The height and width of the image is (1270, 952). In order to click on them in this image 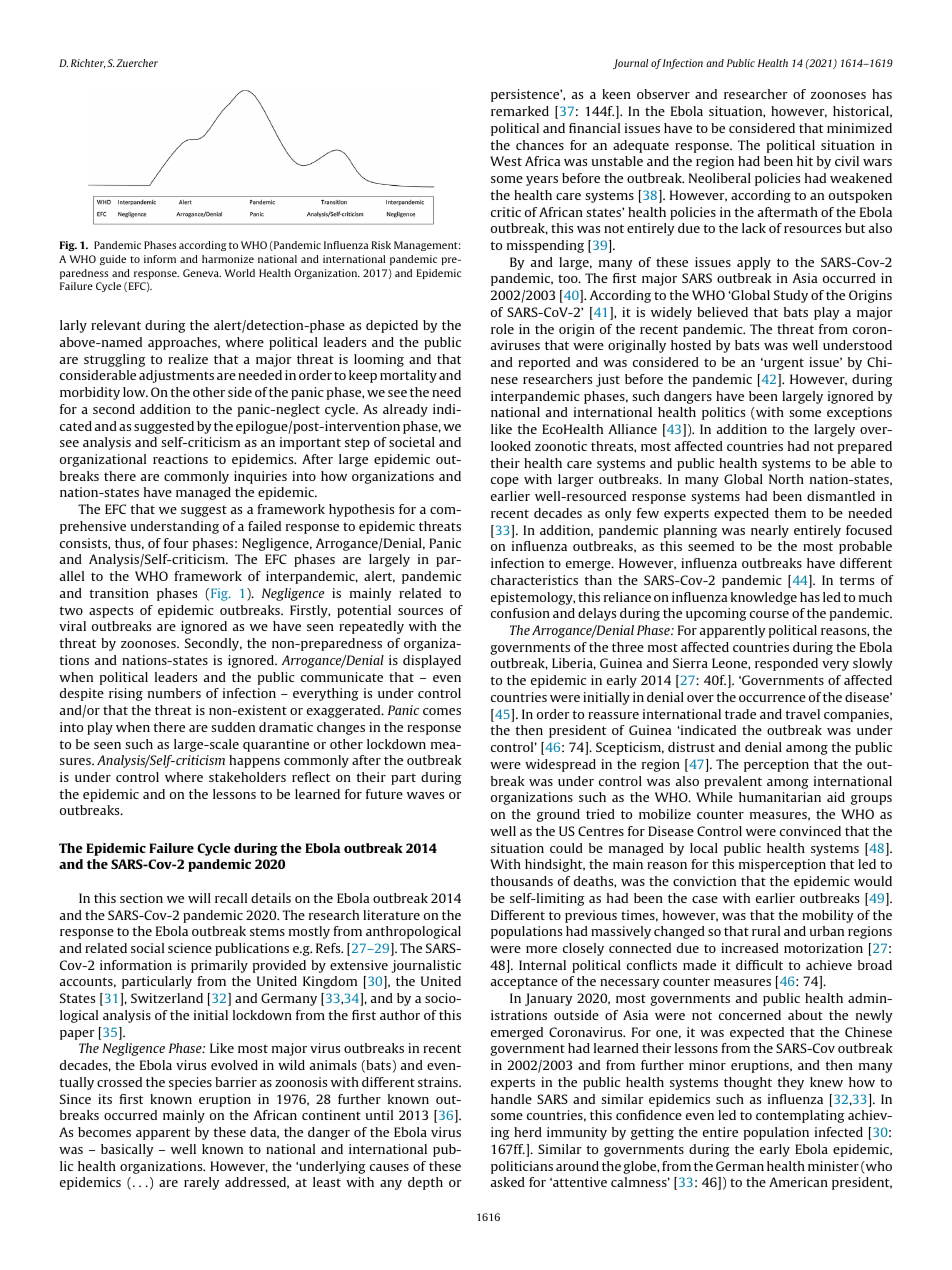, I will do `click(790, 513)`.
